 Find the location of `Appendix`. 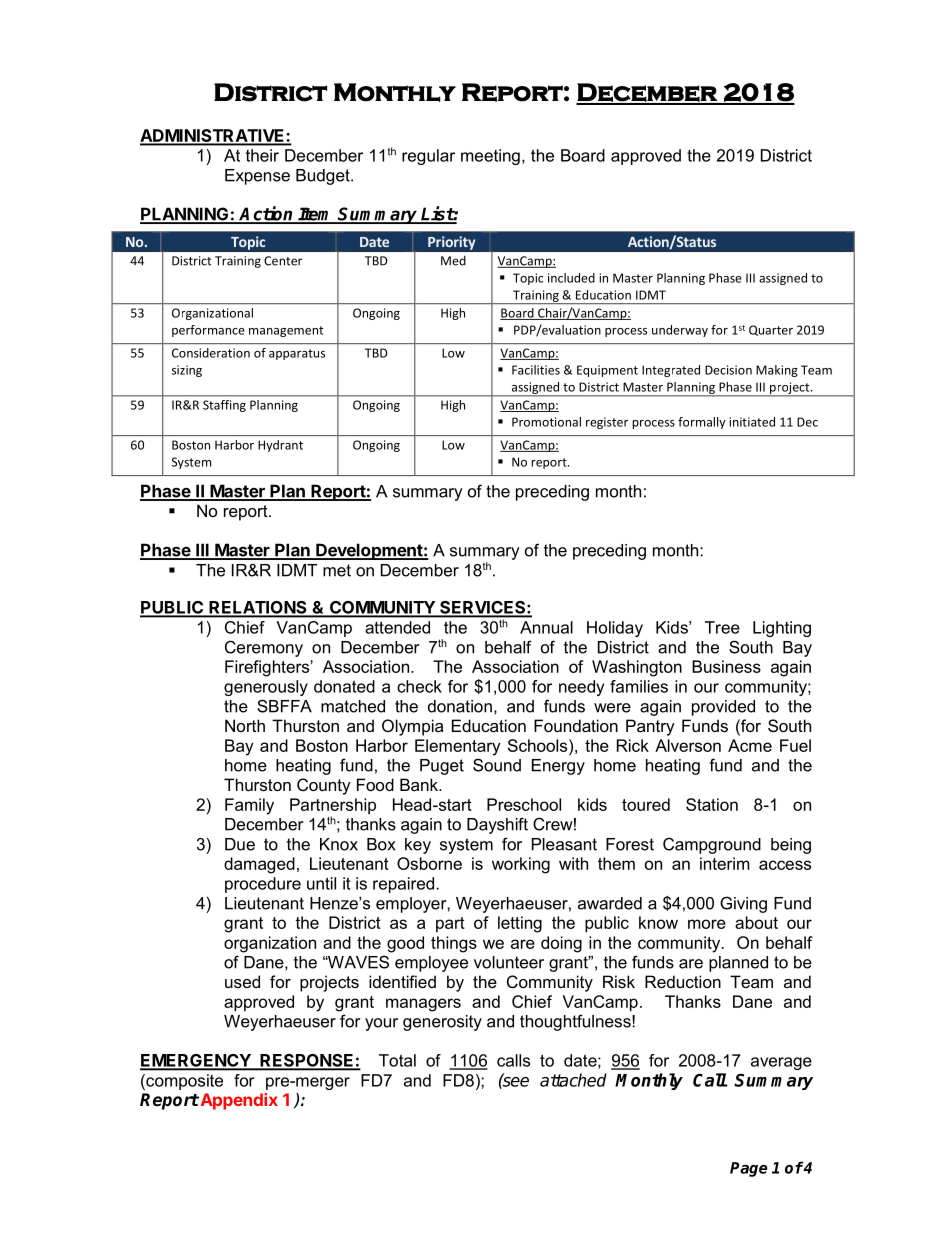

Appendix is located at coordinates (238, 1101).
